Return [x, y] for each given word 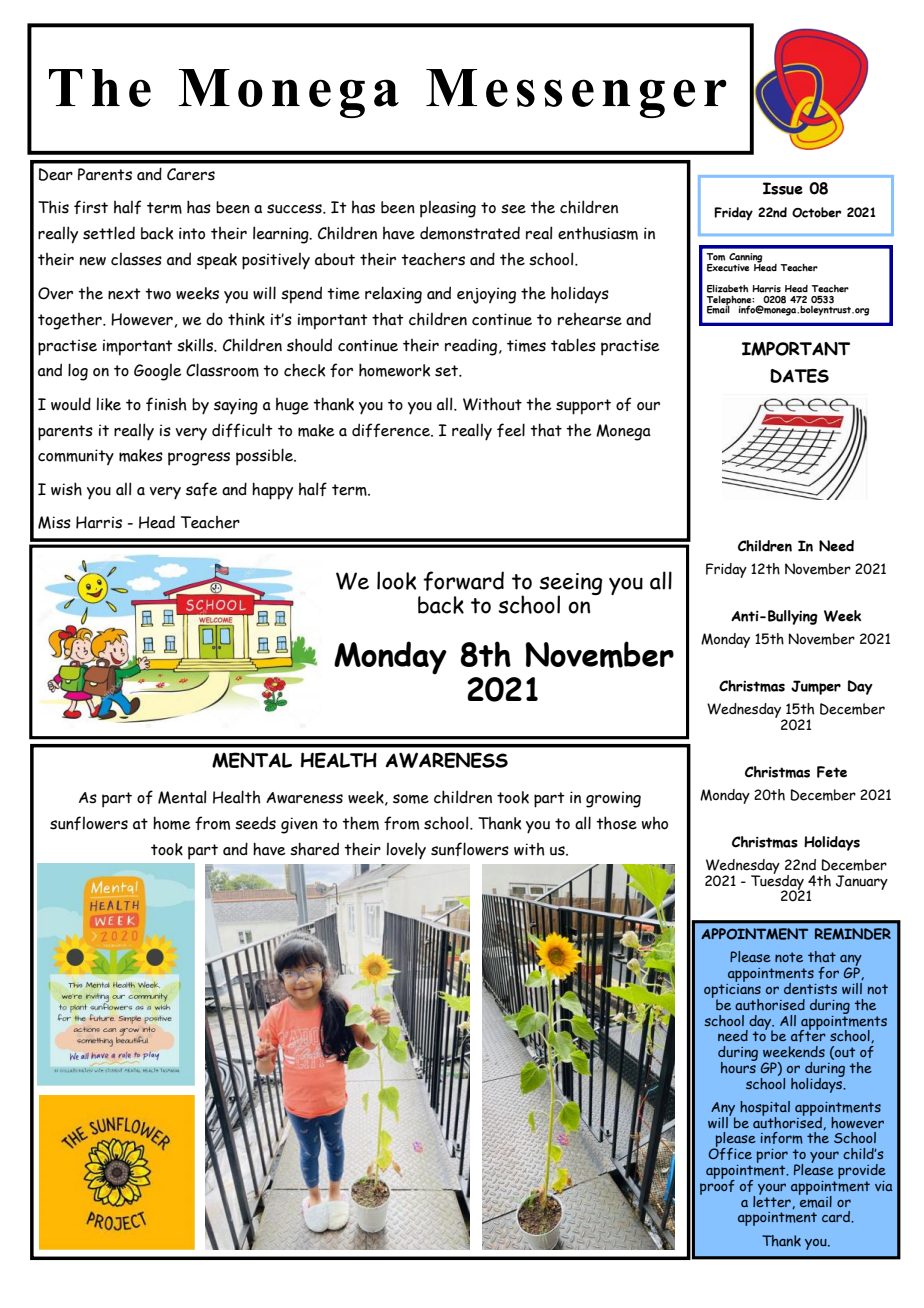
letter [773, 1201]
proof [717, 1186]
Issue [783, 188]
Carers [191, 174]
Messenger [576, 93]
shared [314, 849]
